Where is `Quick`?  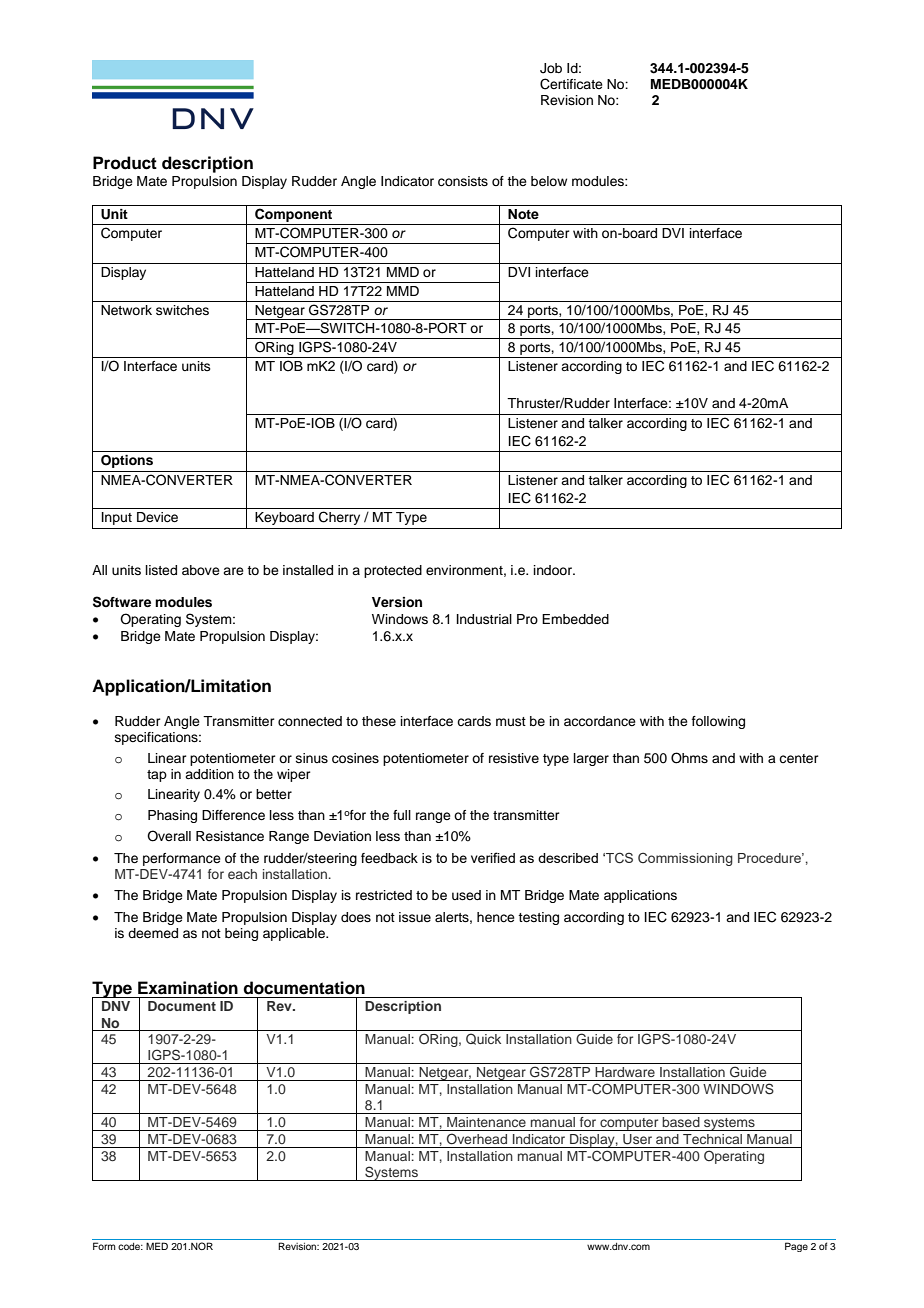 Quick is located at coordinates (483, 1039).
